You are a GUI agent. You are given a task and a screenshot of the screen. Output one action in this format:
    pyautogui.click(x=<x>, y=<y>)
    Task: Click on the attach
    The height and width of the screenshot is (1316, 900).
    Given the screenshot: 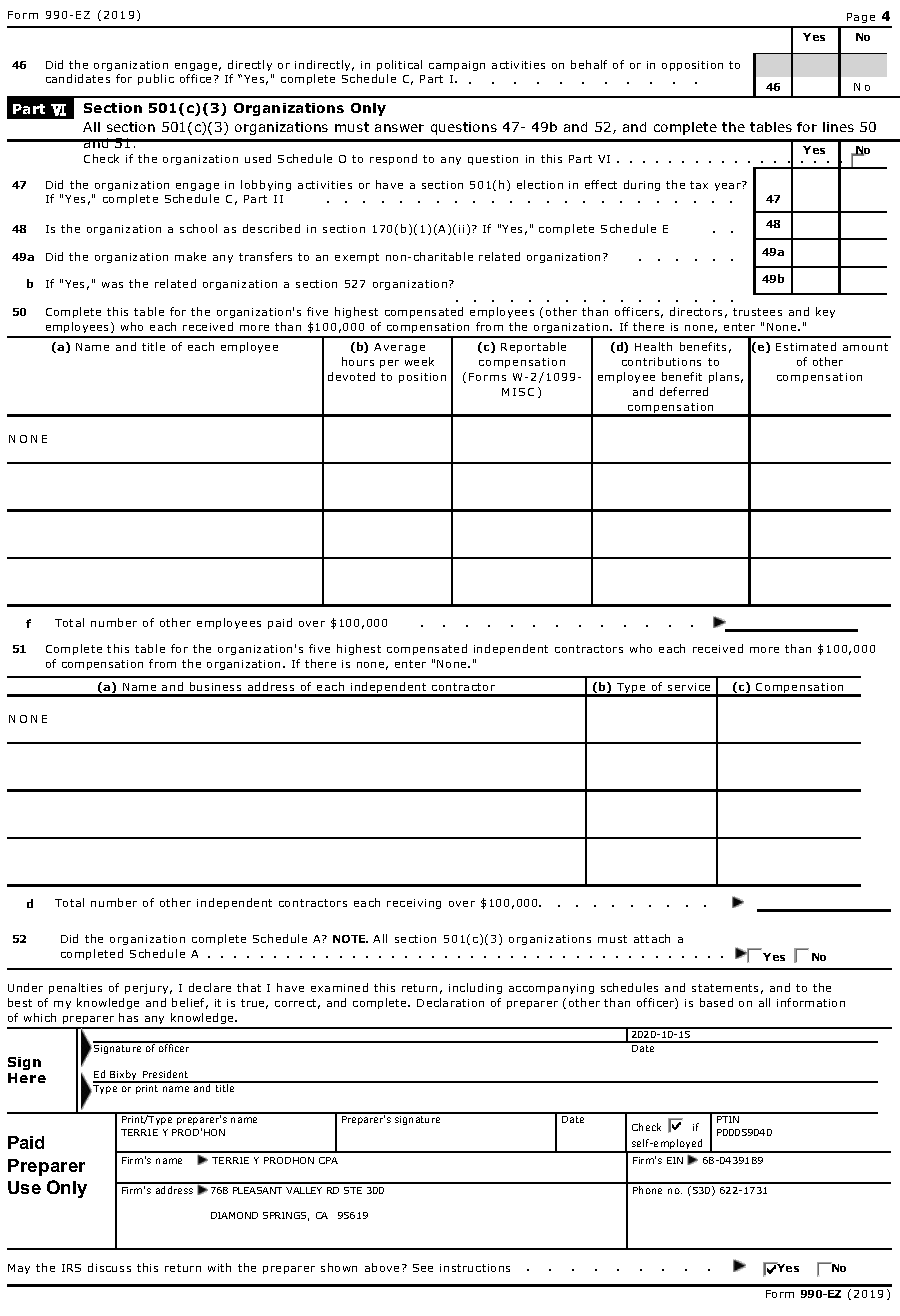 What is the action you would take?
    pyautogui.click(x=652, y=938)
